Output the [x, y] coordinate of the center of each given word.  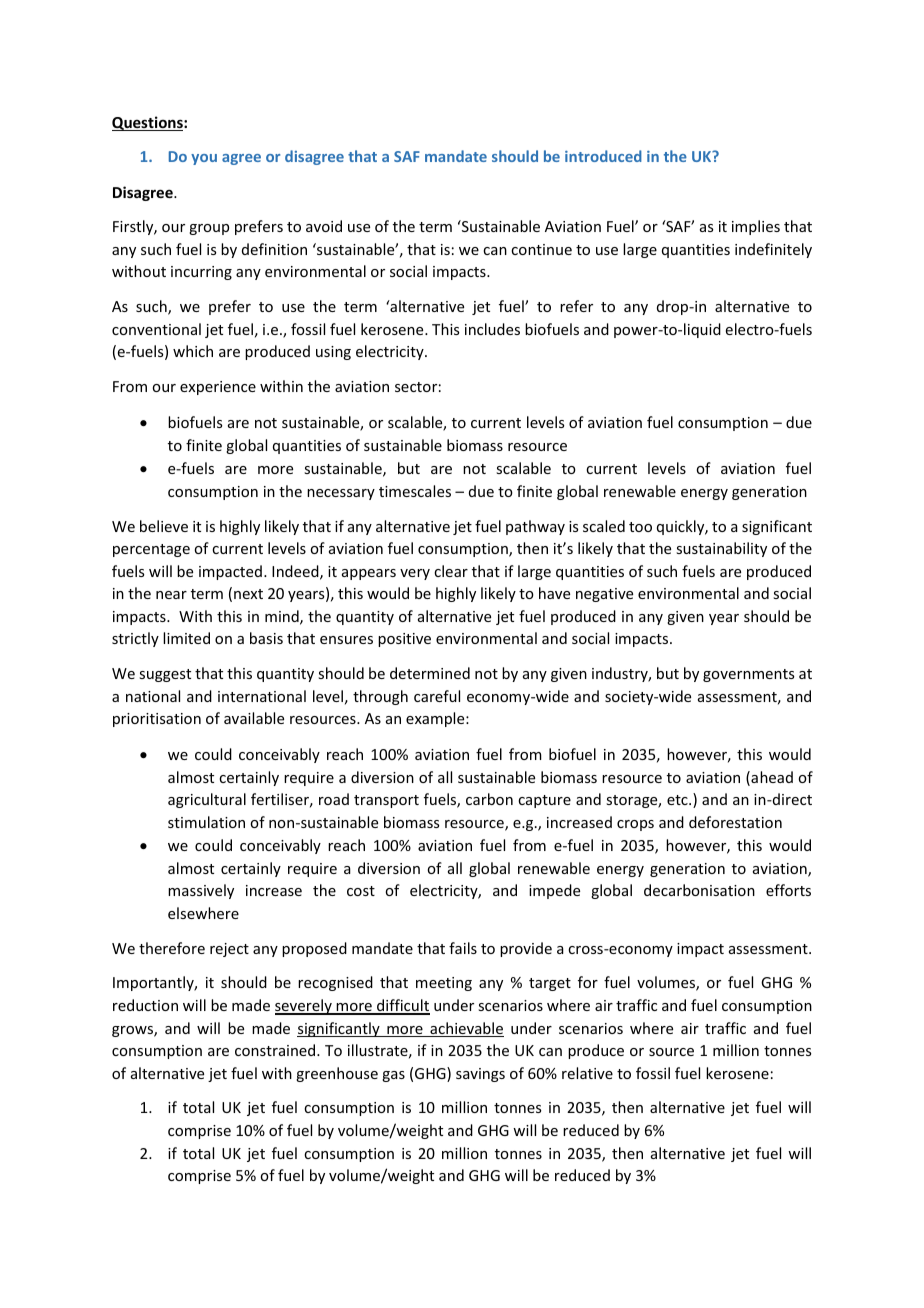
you [204, 159]
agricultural [207, 800]
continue [541, 249]
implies [756, 227]
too [640, 527]
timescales [415, 491]
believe [164, 526]
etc [678, 800]
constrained [276, 1050]
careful [437, 696]
